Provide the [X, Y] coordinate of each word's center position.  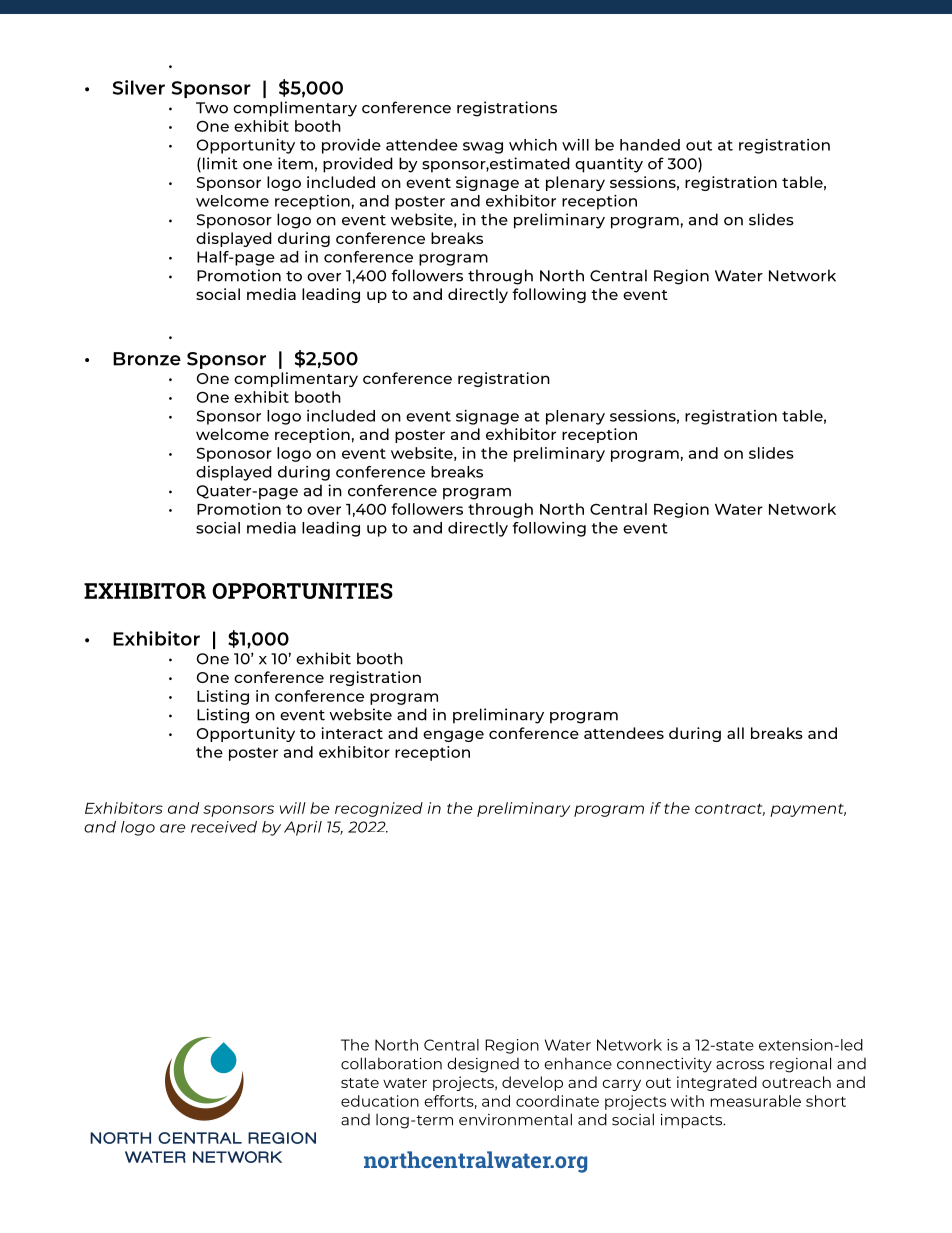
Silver [139, 87]
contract [730, 809]
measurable [755, 1101]
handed [650, 145]
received [224, 827]
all [735, 733]
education [380, 1101]
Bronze [147, 359]
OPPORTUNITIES [302, 591]
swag [483, 148]
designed [483, 1065]
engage [453, 736]
